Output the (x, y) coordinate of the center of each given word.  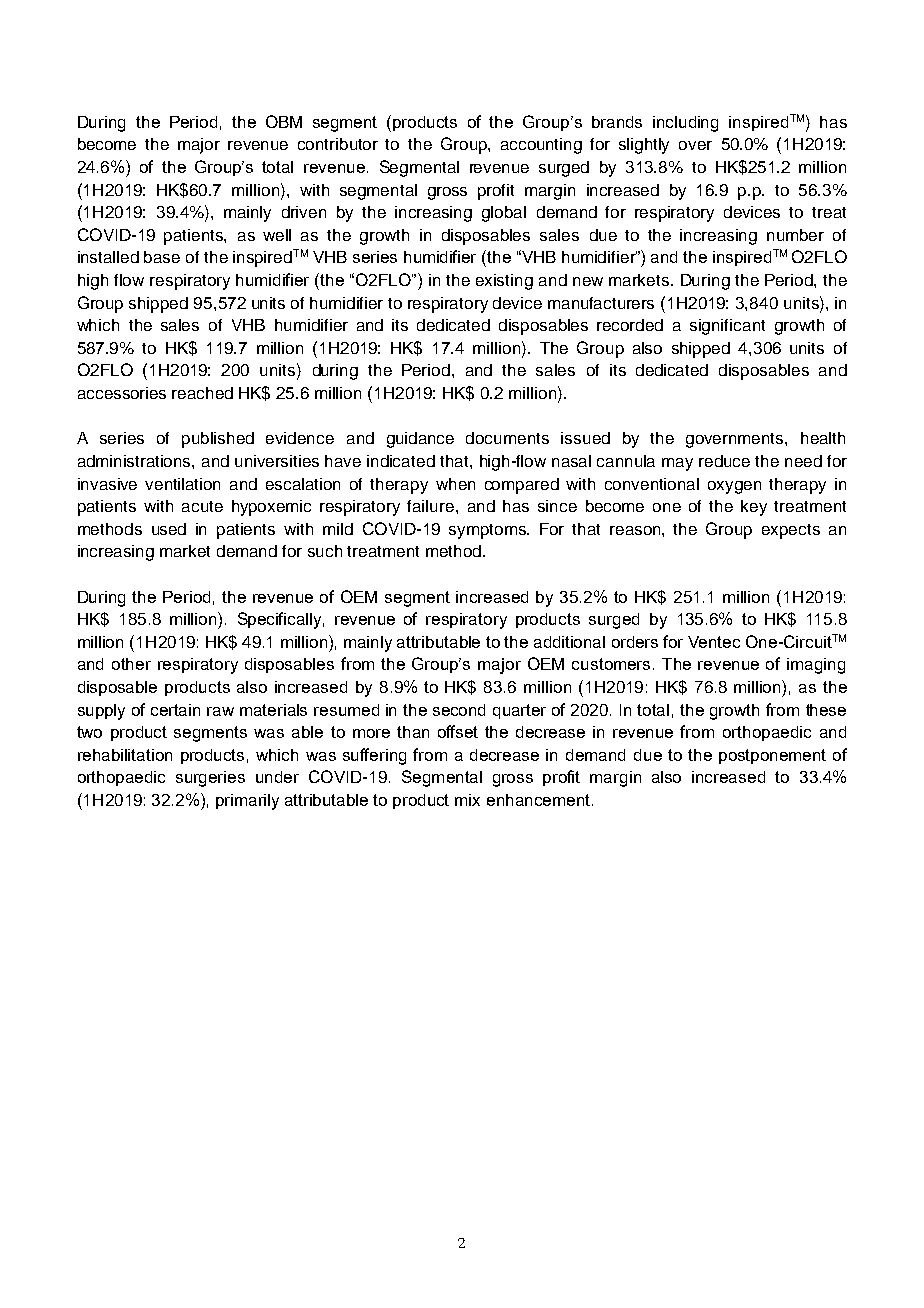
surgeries (210, 779)
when (455, 484)
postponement (772, 756)
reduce (724, 461)
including (685, 124)
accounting (541, 146)
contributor (338, 144)
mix (467, 800)
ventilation (182, 484)
